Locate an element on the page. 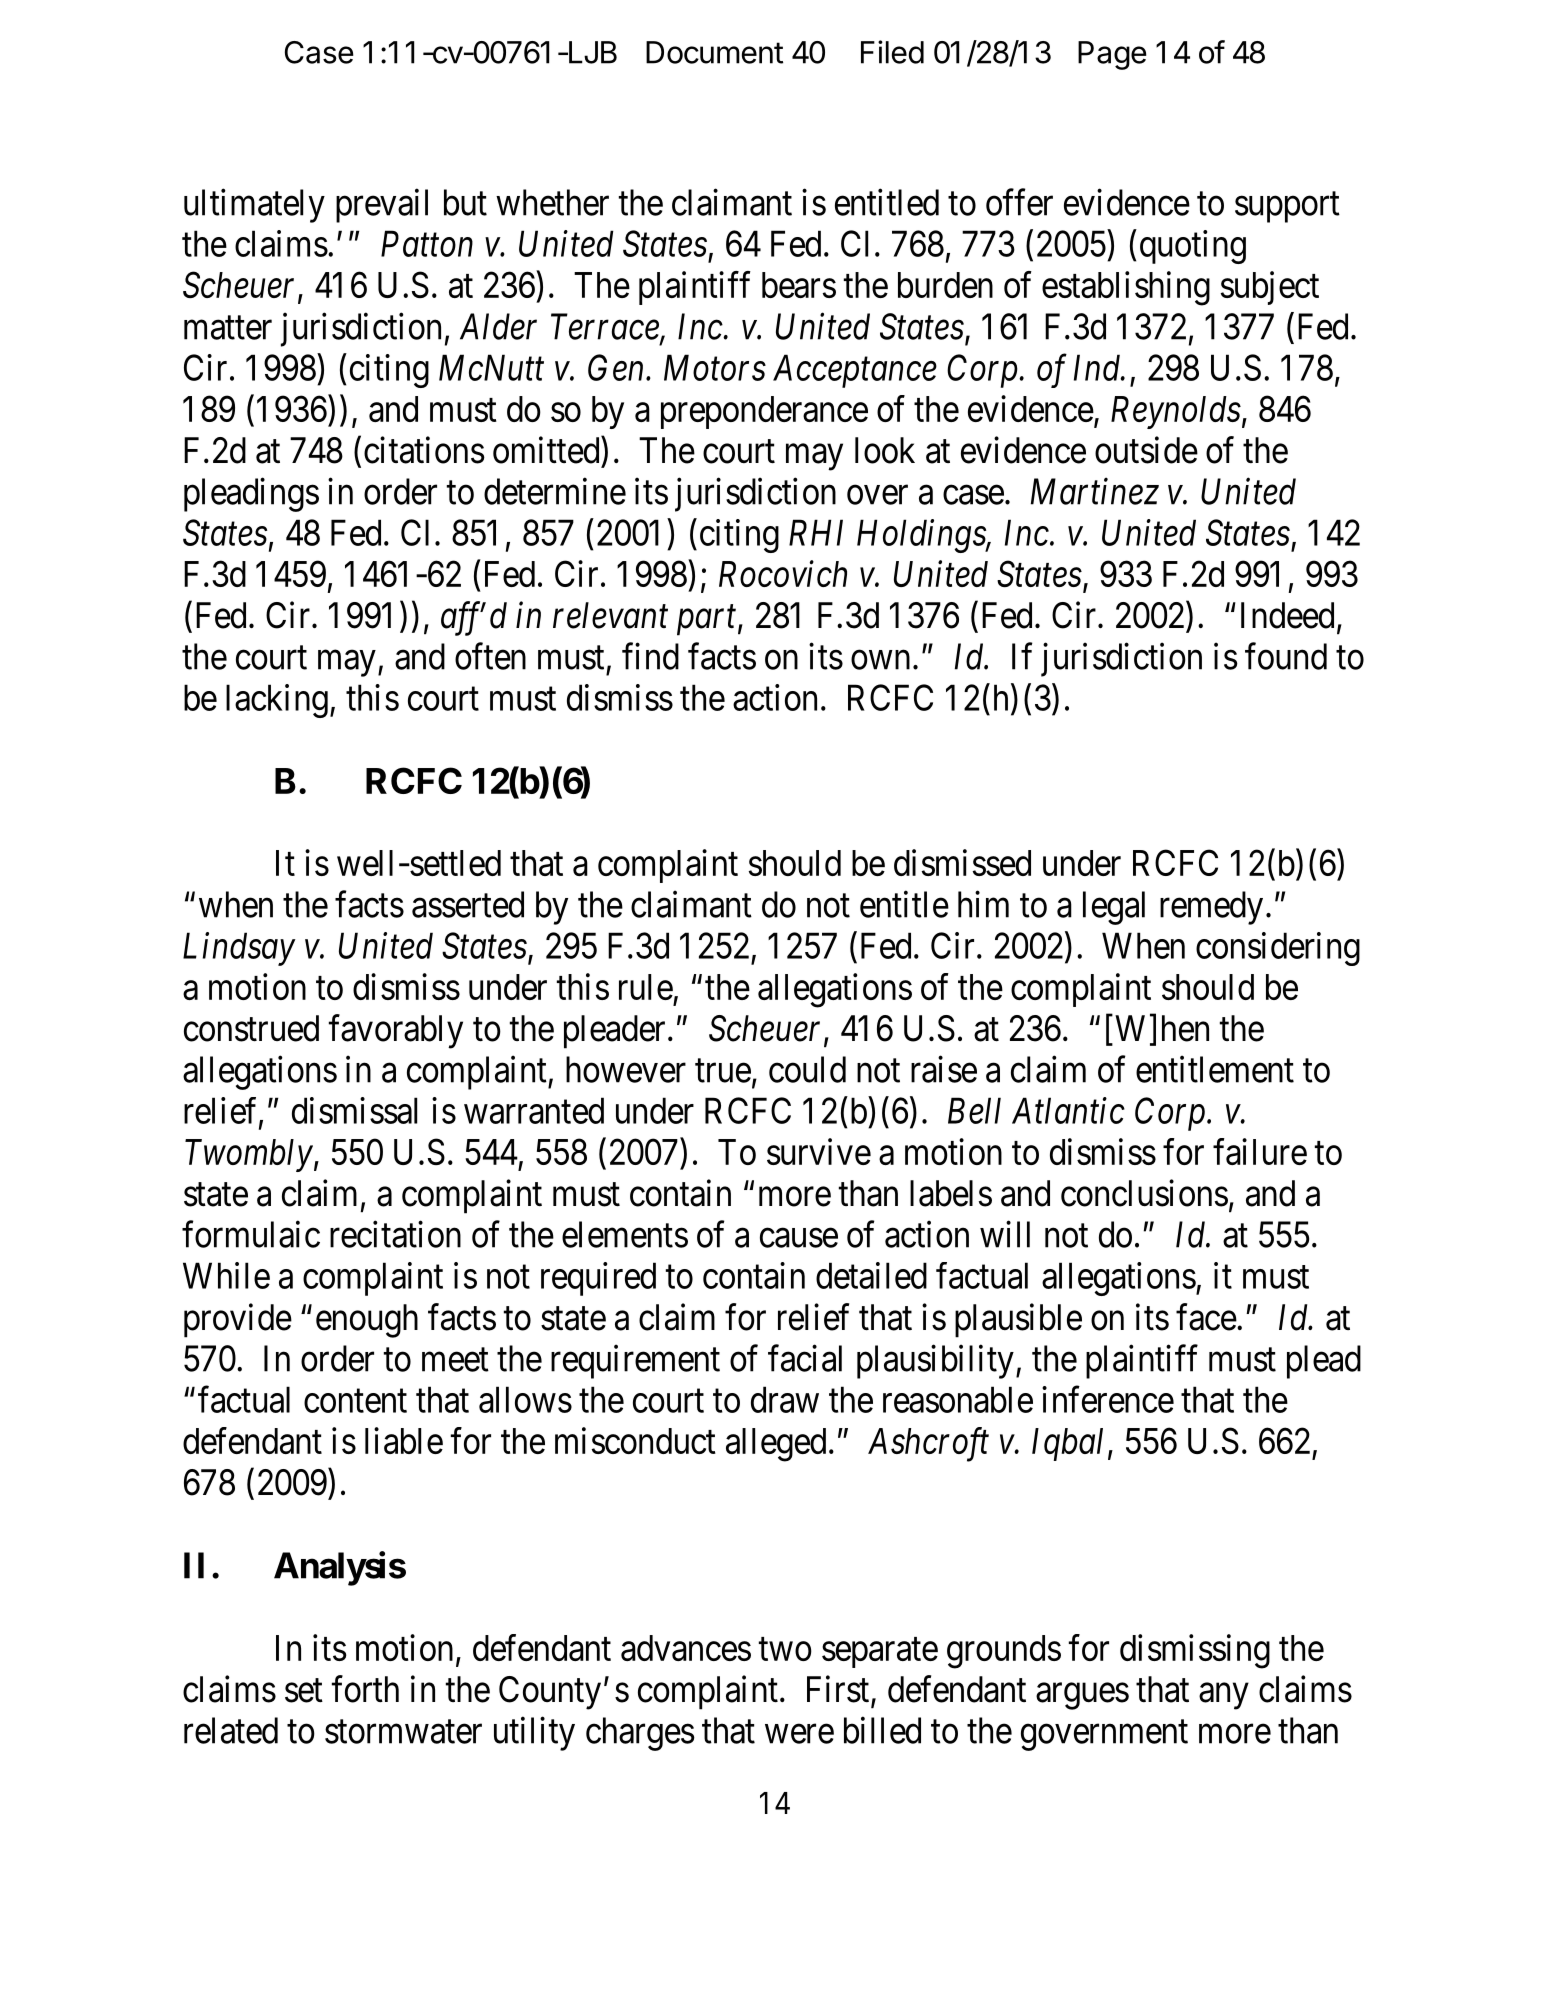 Image resolution: width=1548 pixels, height=2003 pixels. cause is located at coordinates (799, 1238).
